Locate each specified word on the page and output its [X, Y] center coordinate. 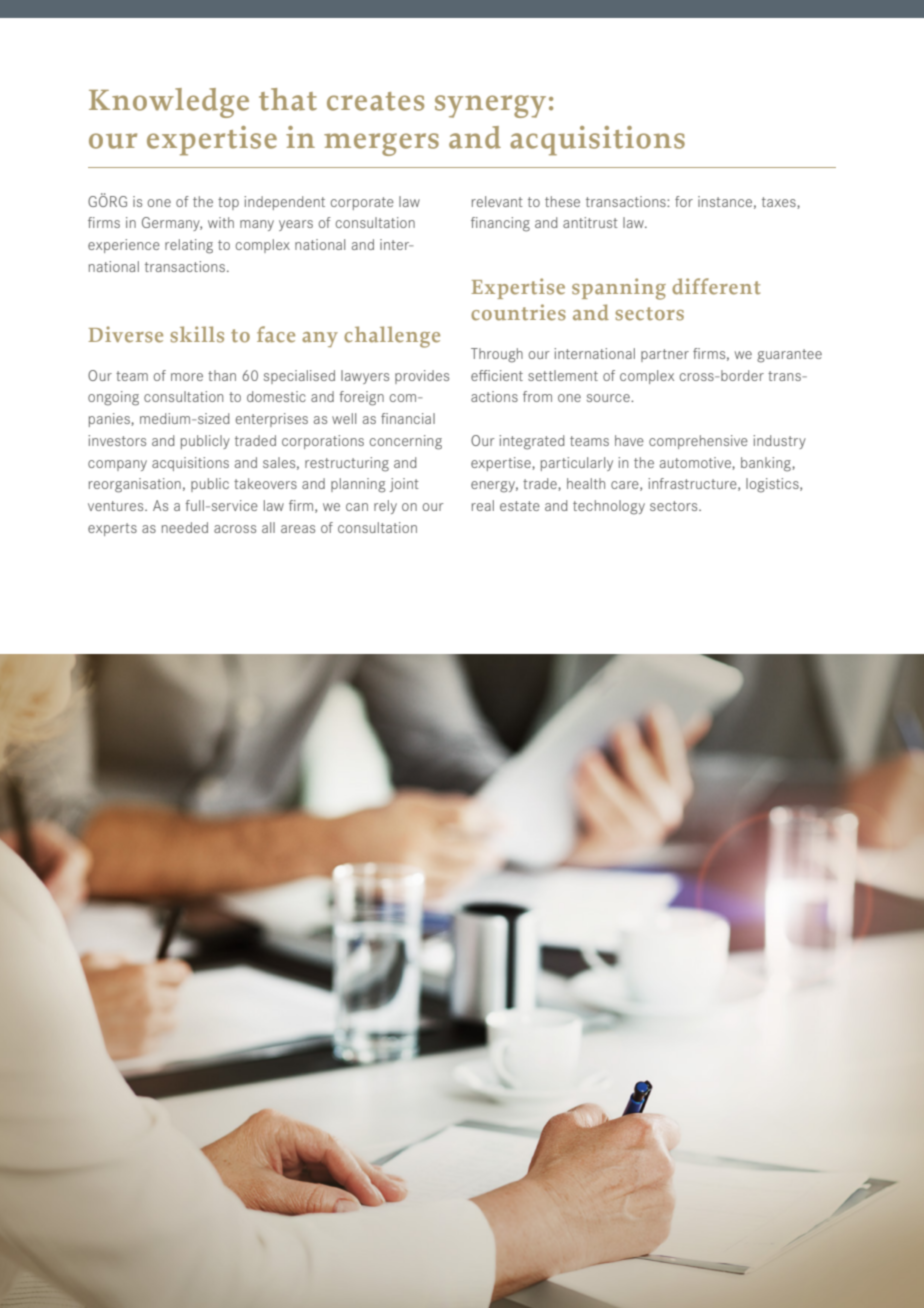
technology [609, 507]
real [483, 505]
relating [189, 246]
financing [500, 224]
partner [665, 355]
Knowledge [169, 103]
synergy [490, 106]
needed [185, 527]
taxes [780, 203]
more [187, 377]
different [716, 286]
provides [422, 377]
